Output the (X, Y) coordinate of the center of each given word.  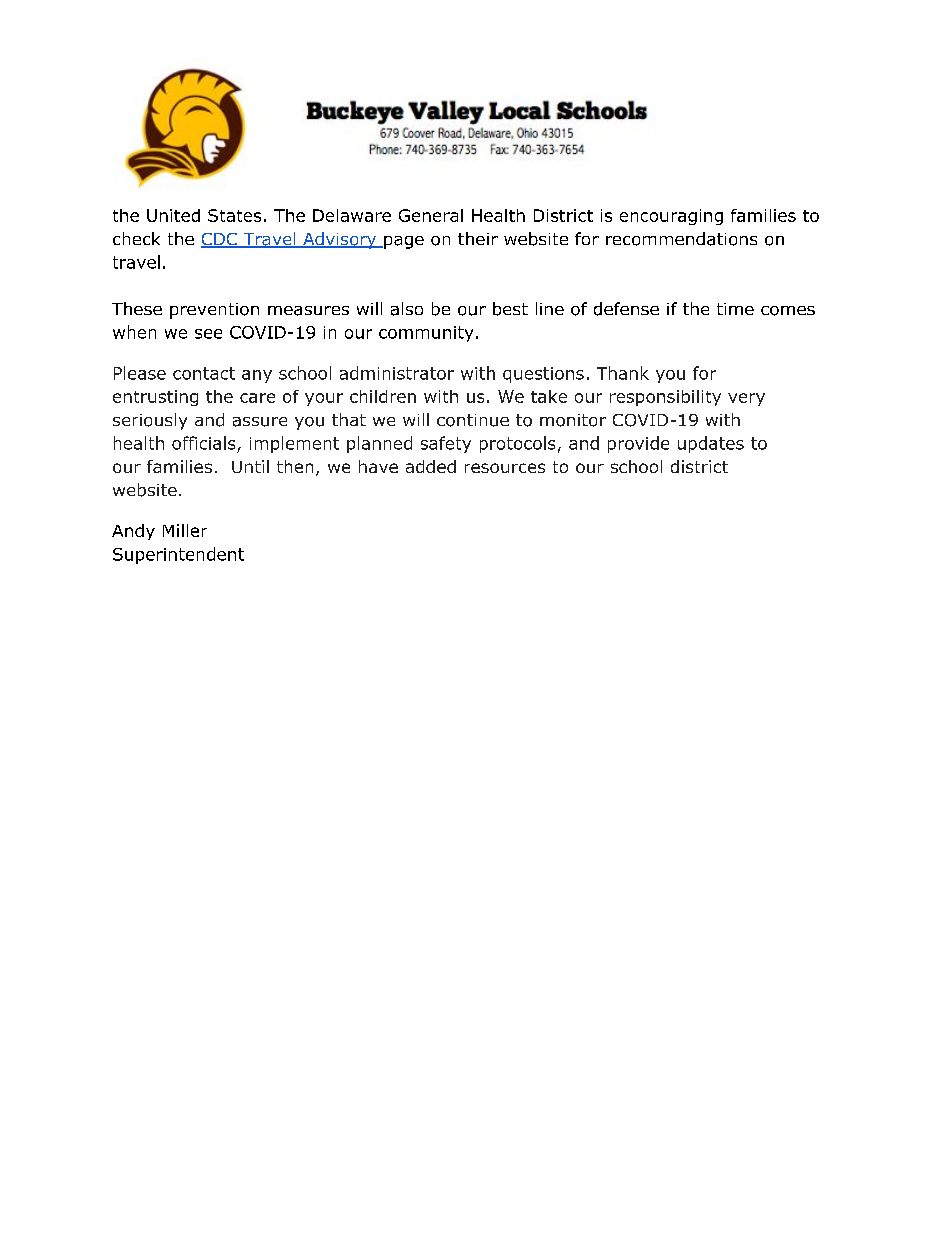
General (431, 215)
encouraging (671, 217)
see (208, 334)
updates (711, 444)
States (234, 215)
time (735, 309)
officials (203, 443)
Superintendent (178, 555)
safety (446, 444)
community (426, 334)
